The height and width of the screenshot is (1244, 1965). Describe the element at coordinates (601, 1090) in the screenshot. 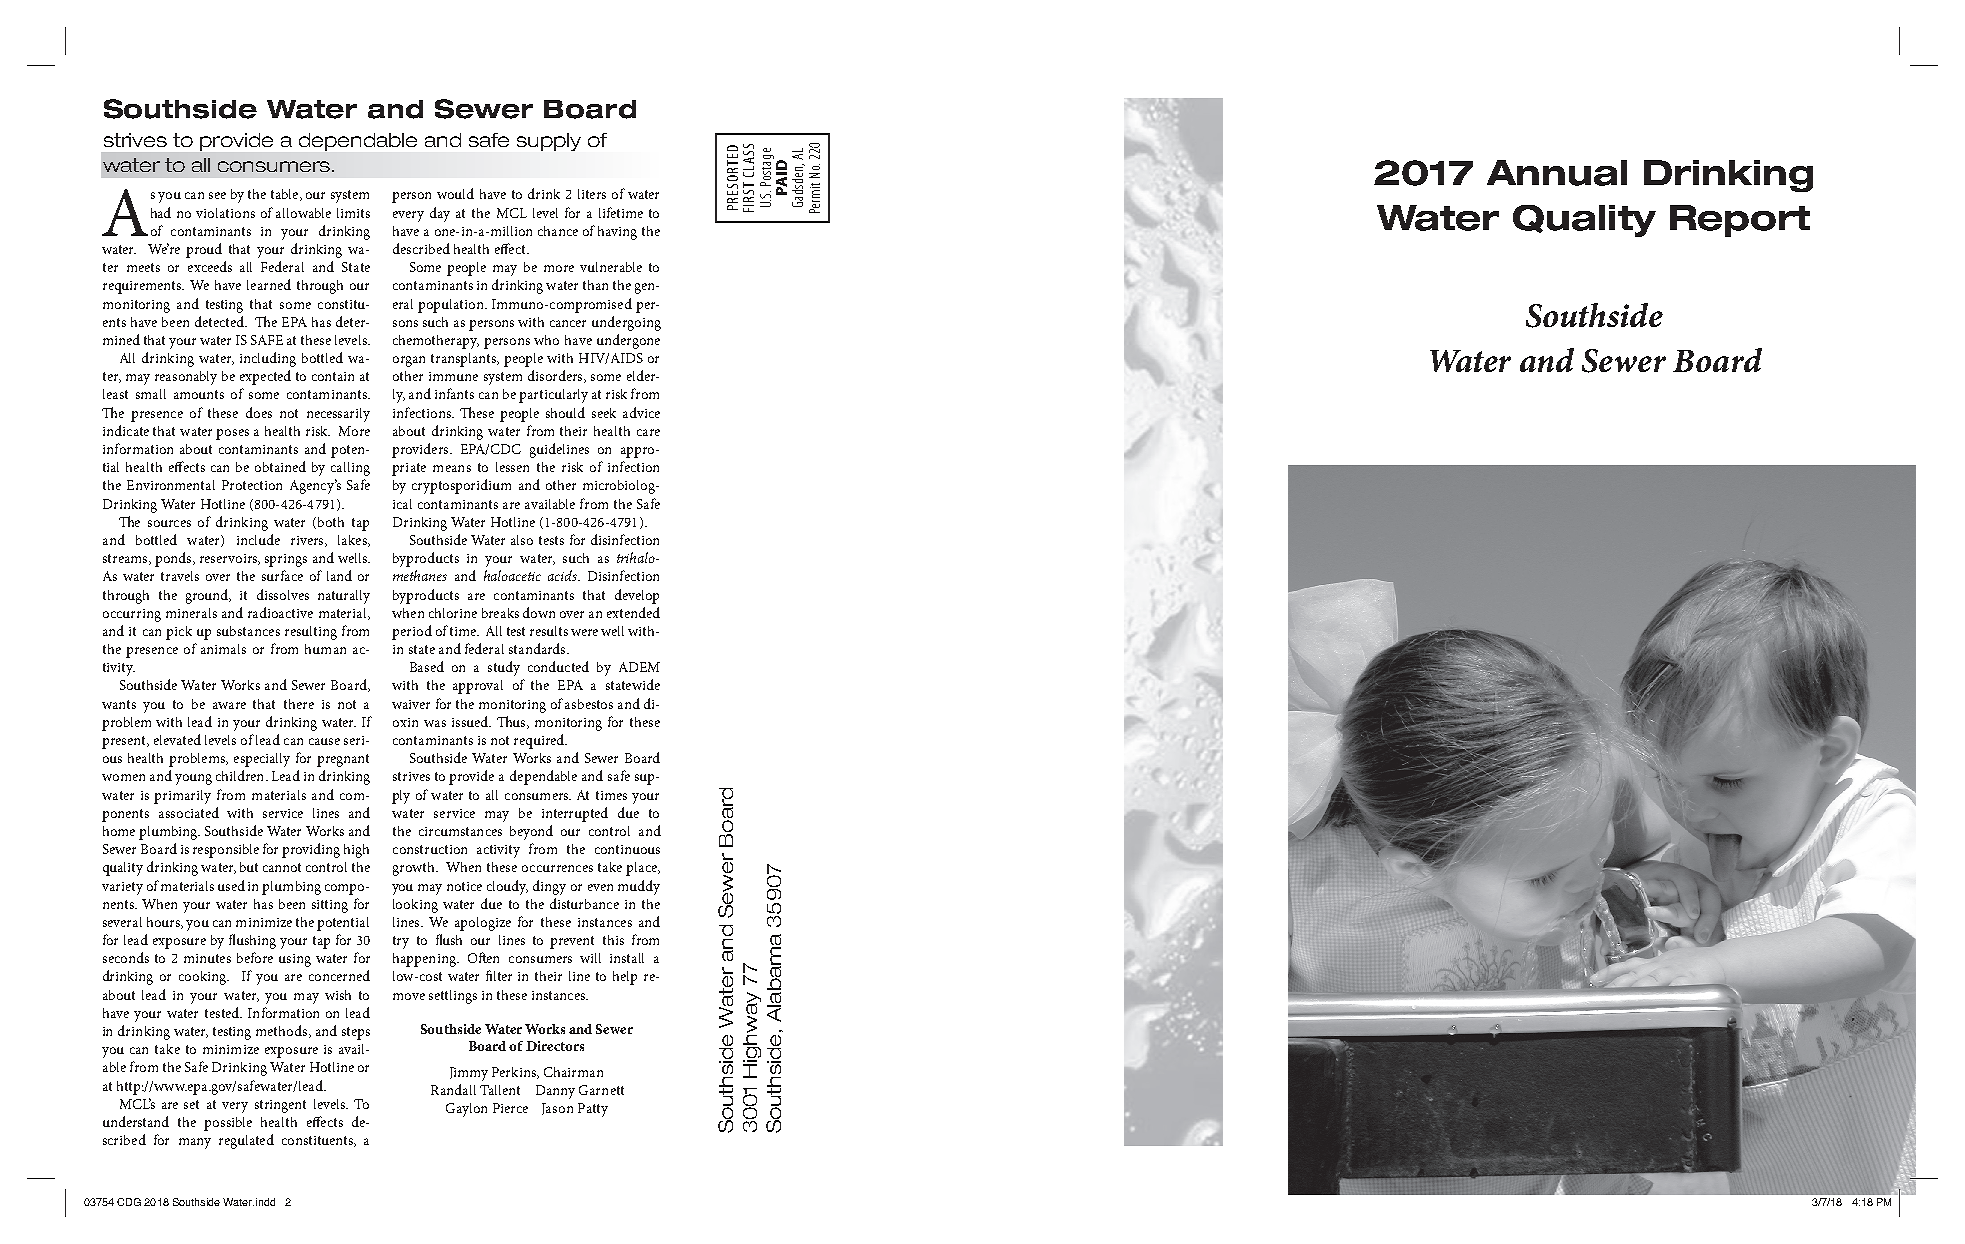

I see `Garnett` at that location.
